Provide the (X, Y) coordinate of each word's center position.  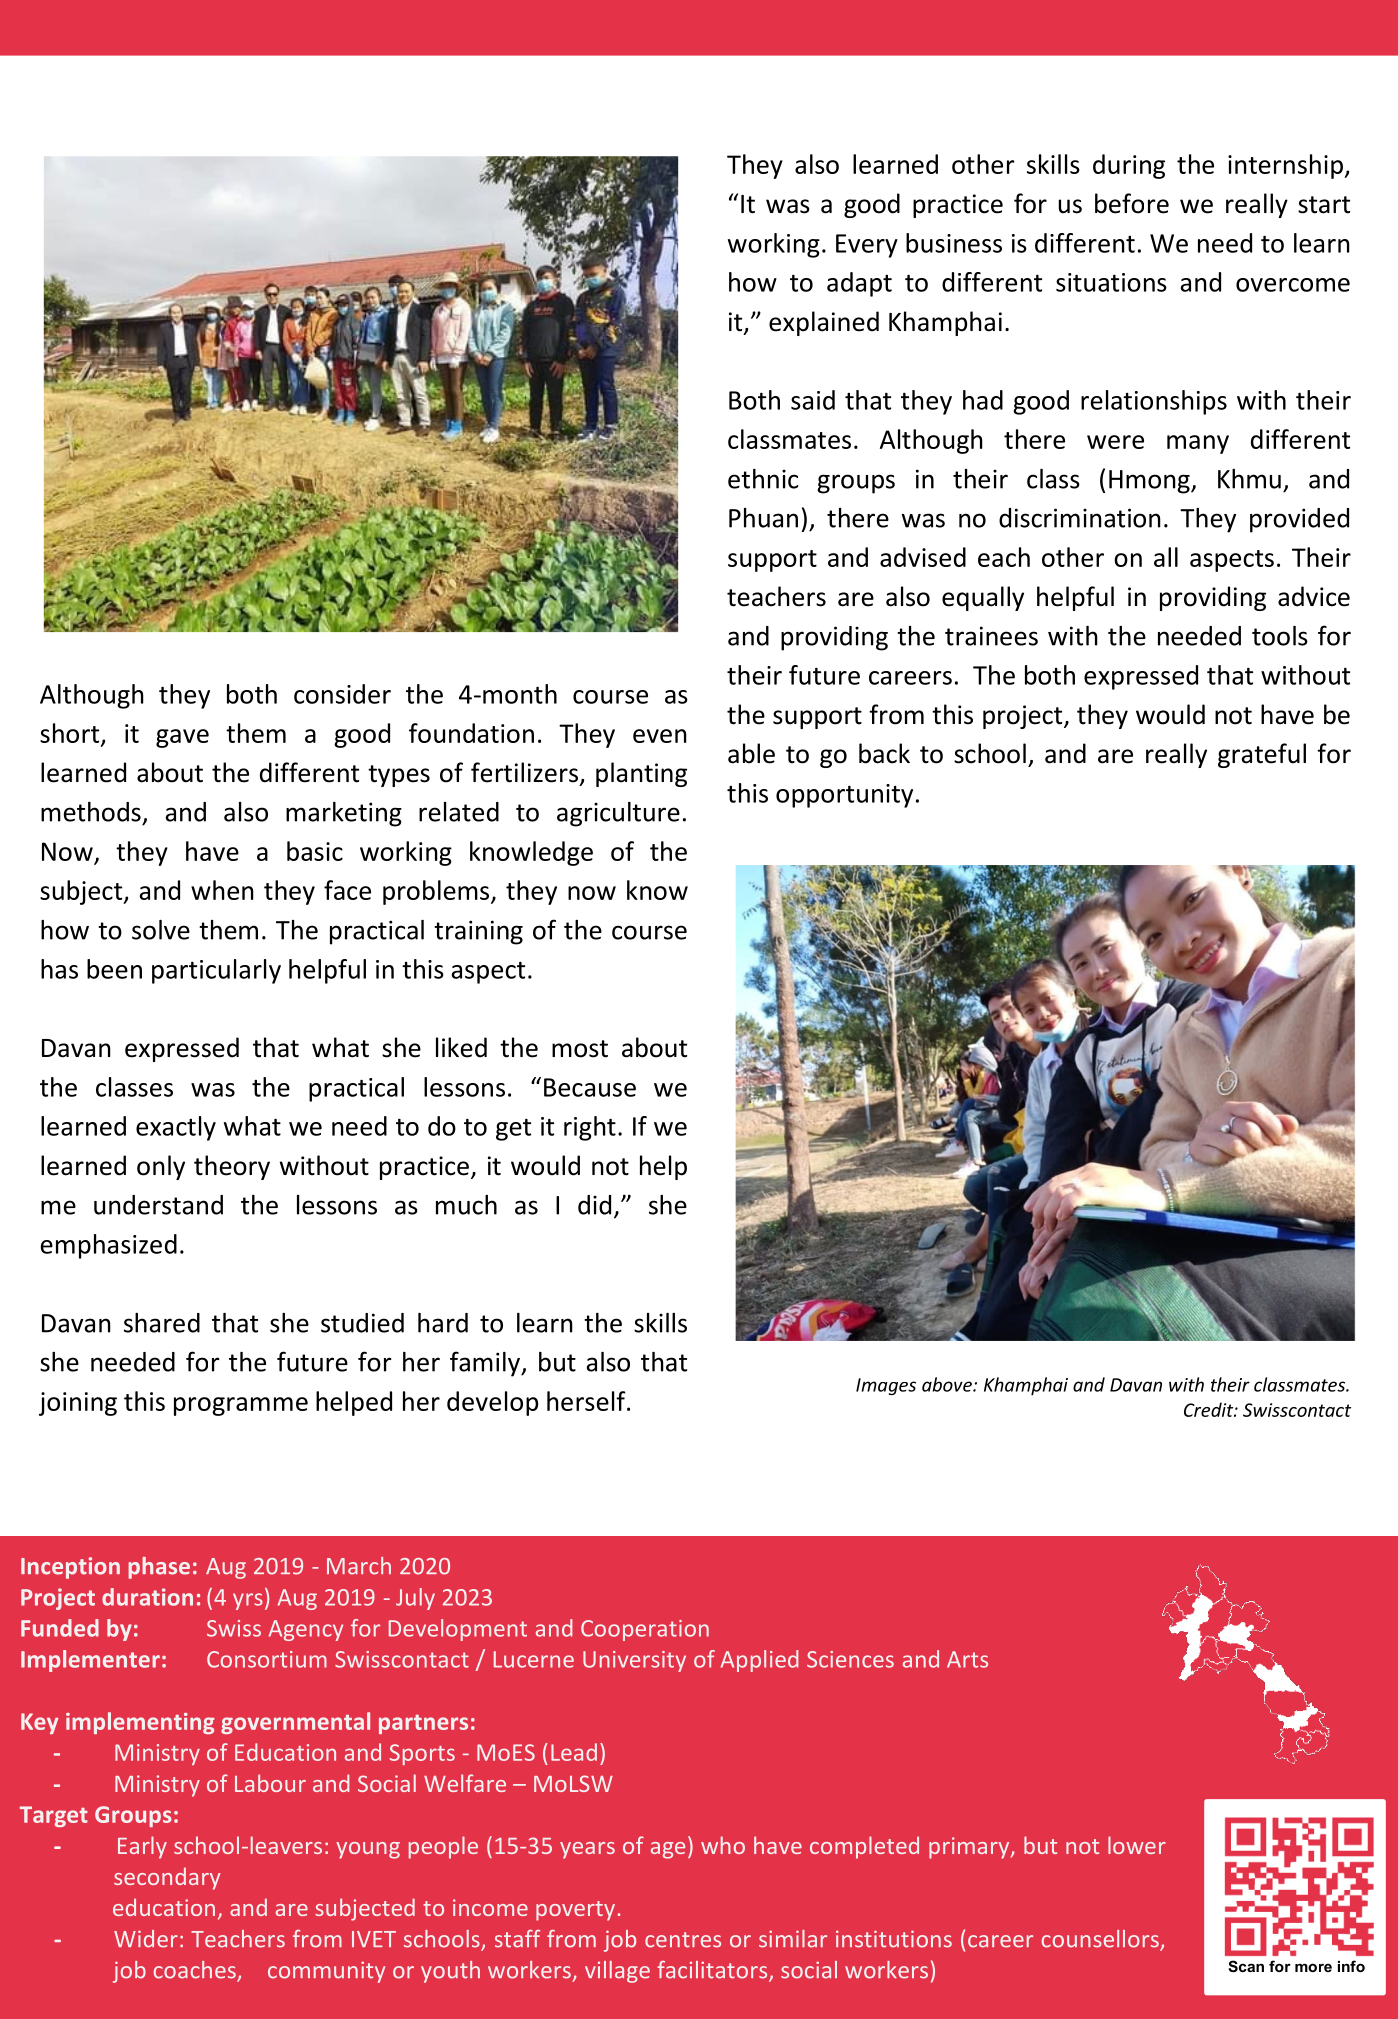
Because (590, 1087)
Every (867, 246)
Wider (146, 1939)
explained (824, 323)
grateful (1262, 755)
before (1132, 203)
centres (683, 1940)
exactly (176, 1128)
